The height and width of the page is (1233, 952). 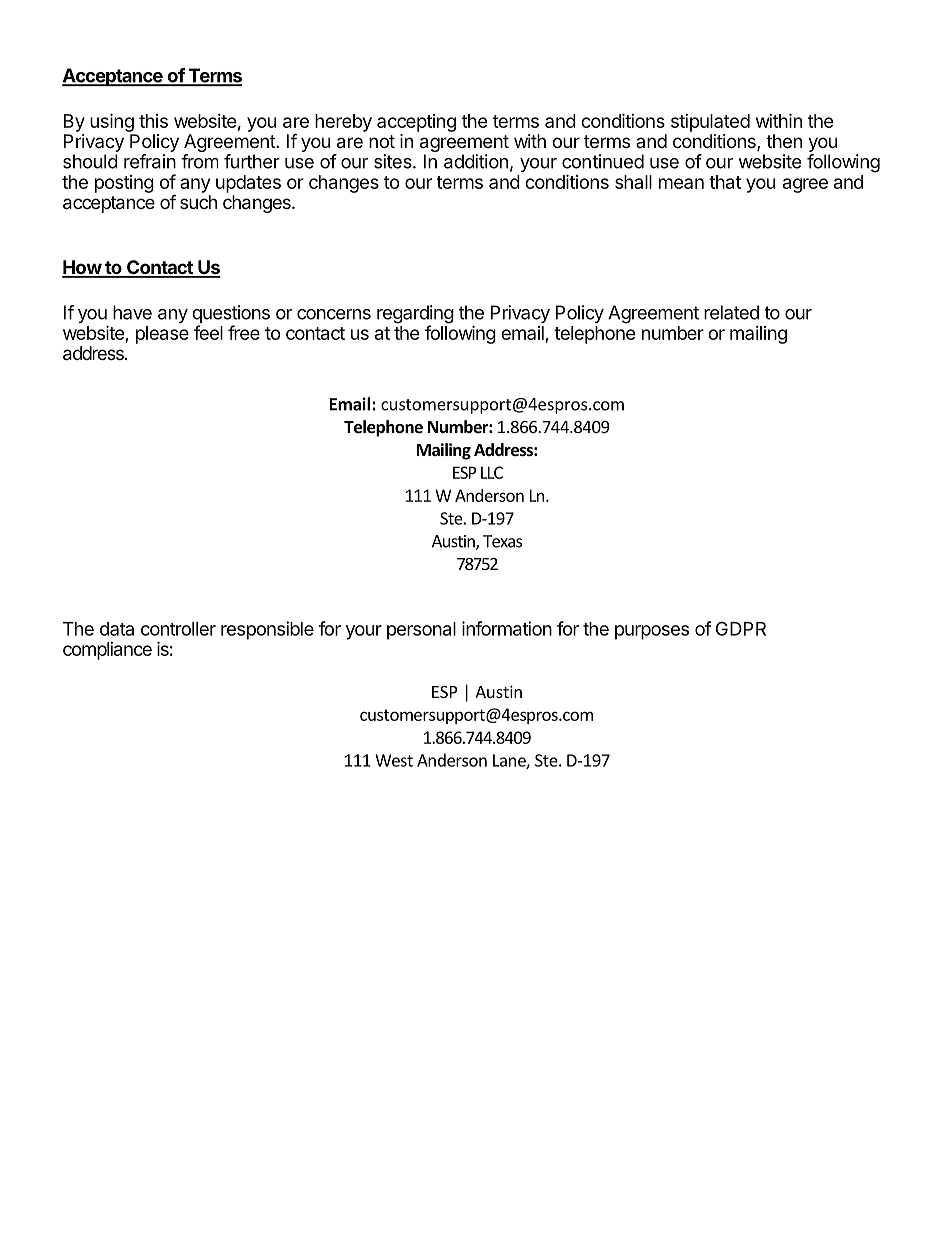 What do you see at coordinates (416, 123) in the page?
I see `accepting` at bounding box center [416, 123].
